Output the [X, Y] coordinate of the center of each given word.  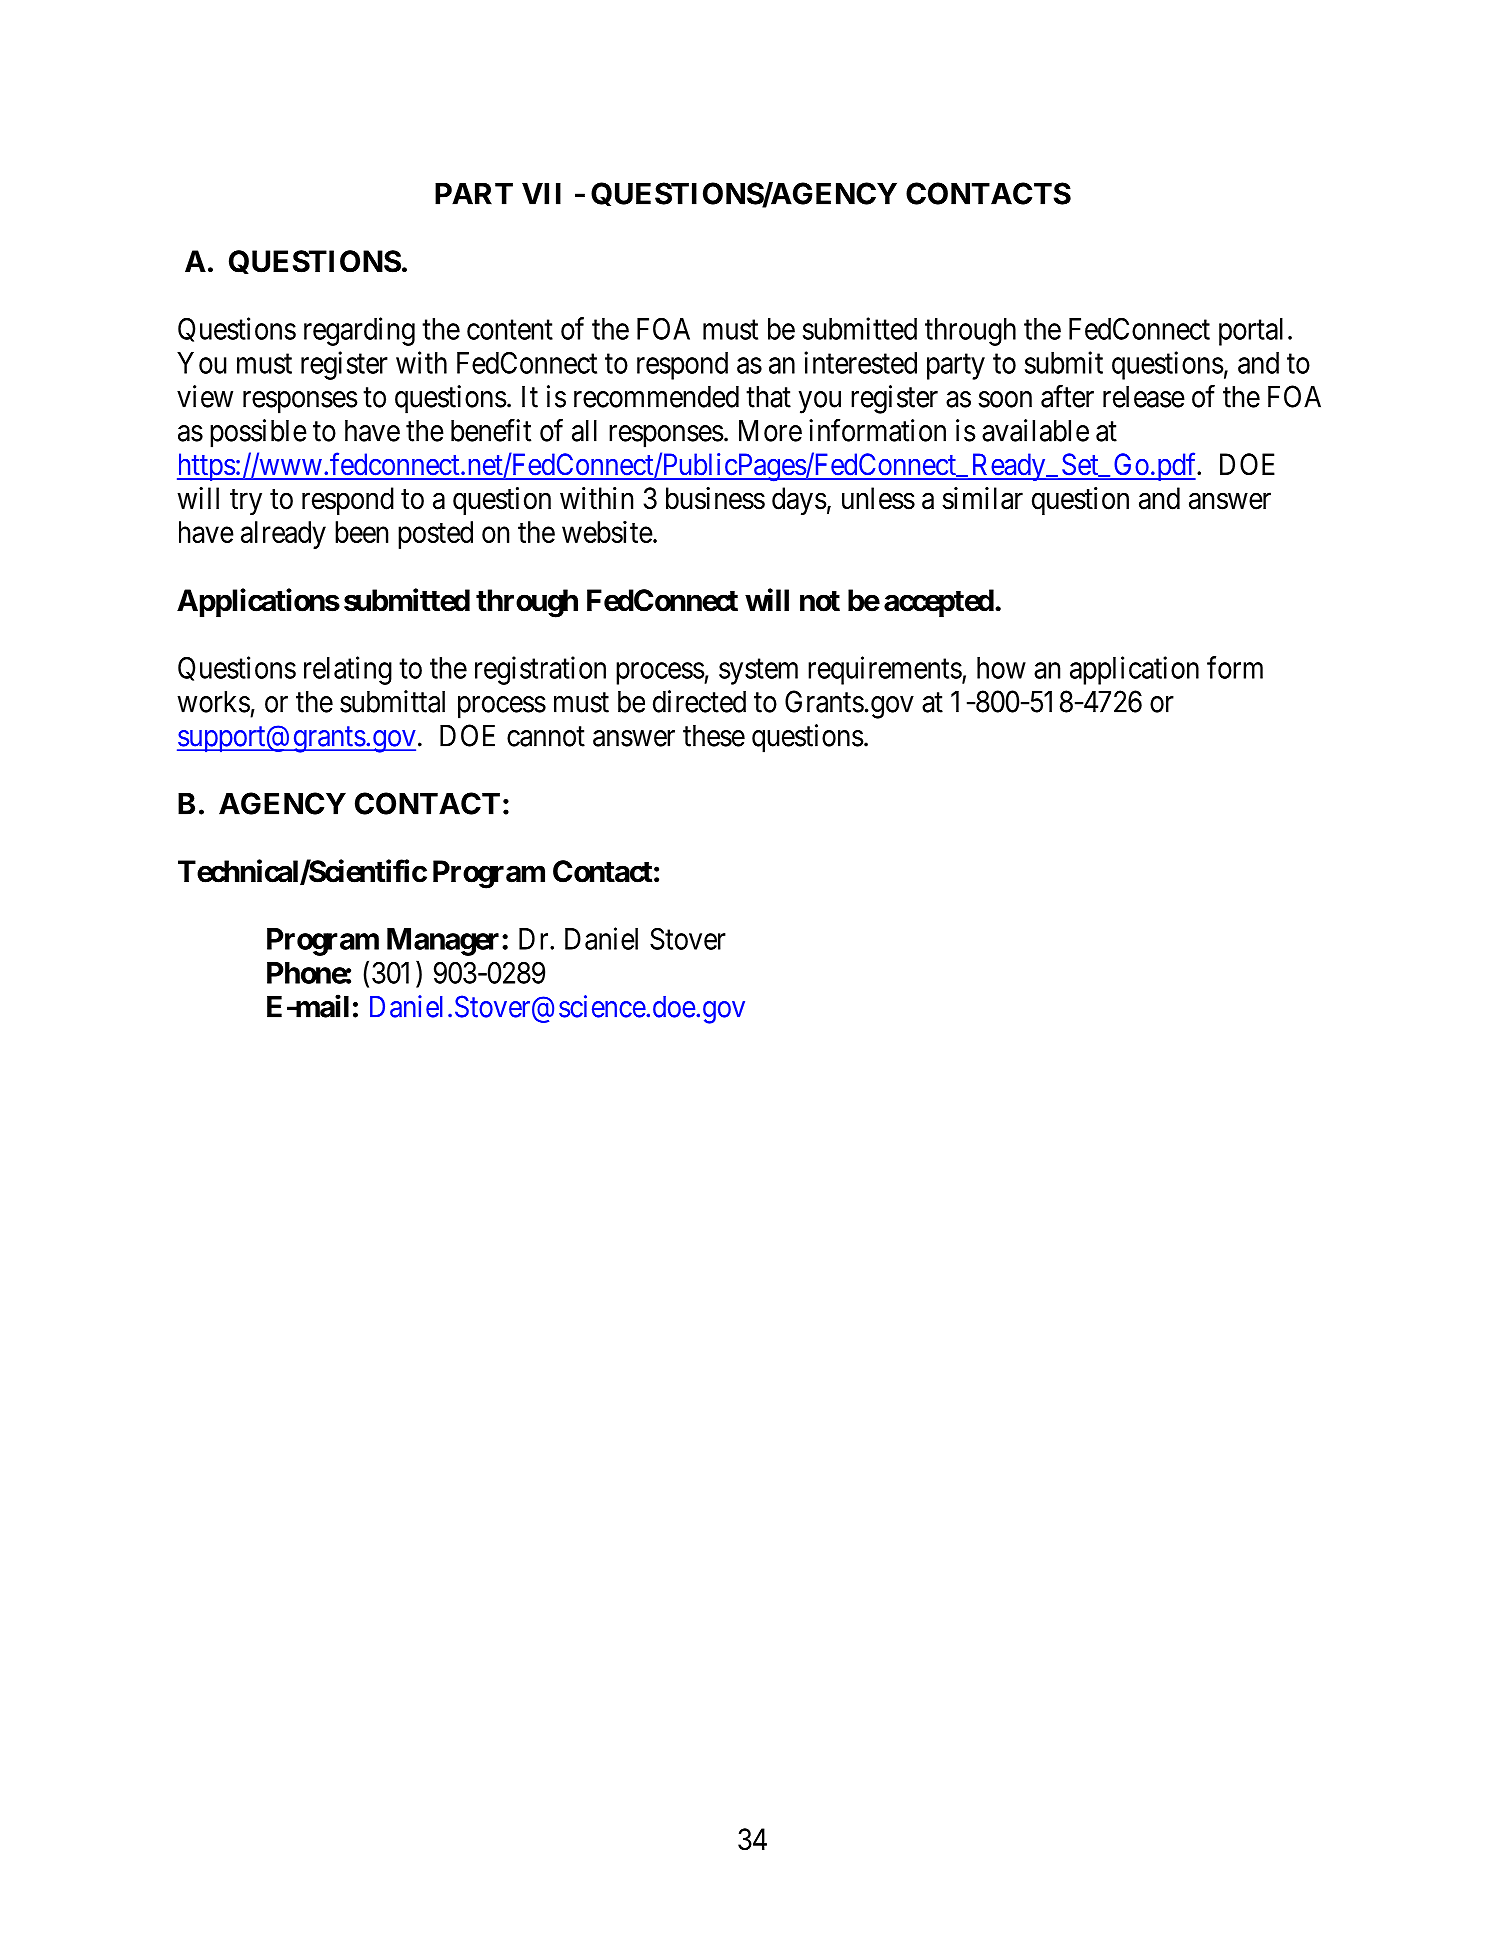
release [1144, 397]
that [768, 397]
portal [1251, 332]
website [607, 531]
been [361, 532]
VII [541, 194]
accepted [939, 603]
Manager [443, 942]
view [205, 396]
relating [348, 670]
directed [699, 701]
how [1001, 668]
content [510, 330]
